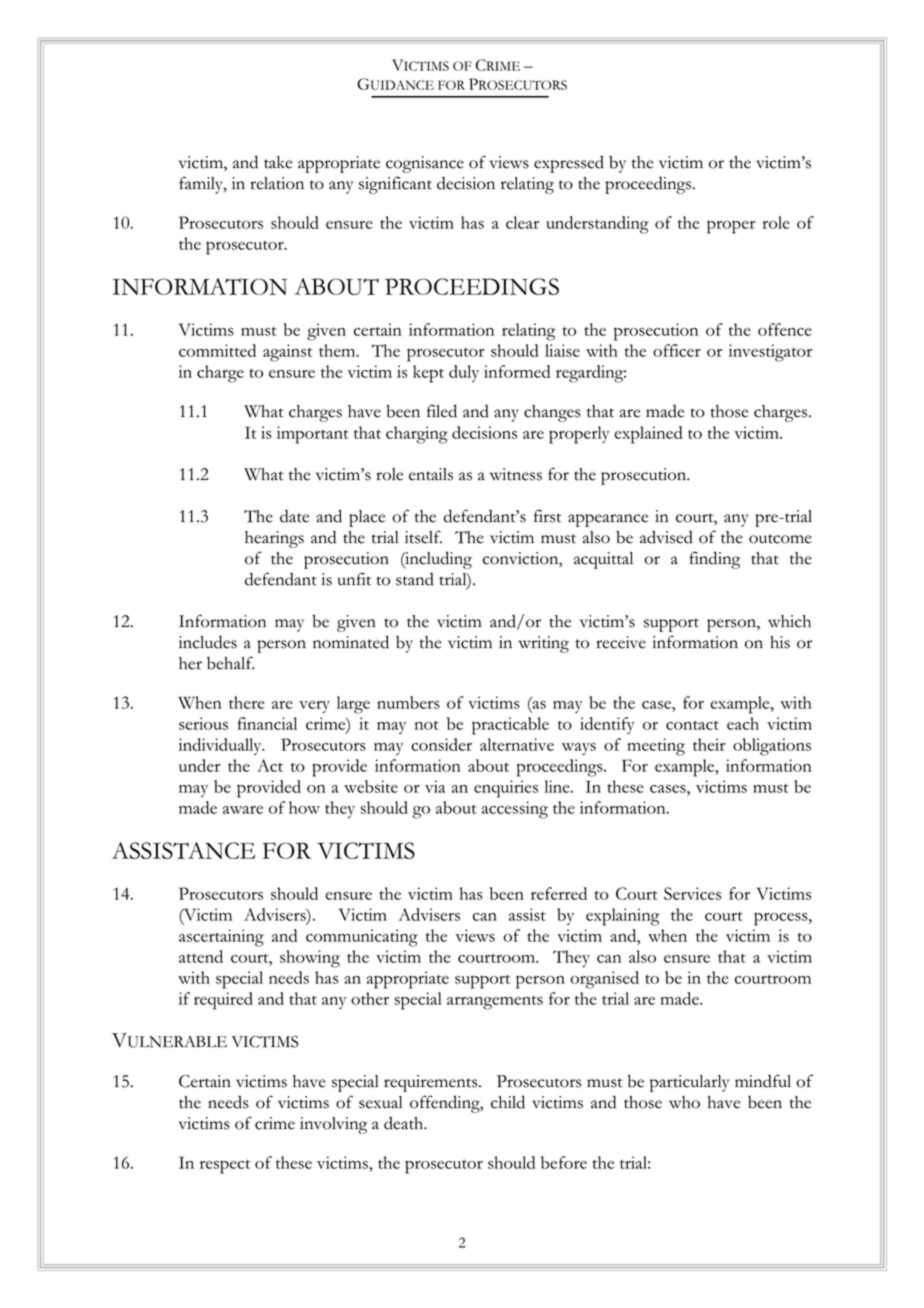 The image size is (924, 1308). Describe the element at coordinates (230, 663) in the document. I see `behalf` at that location.
